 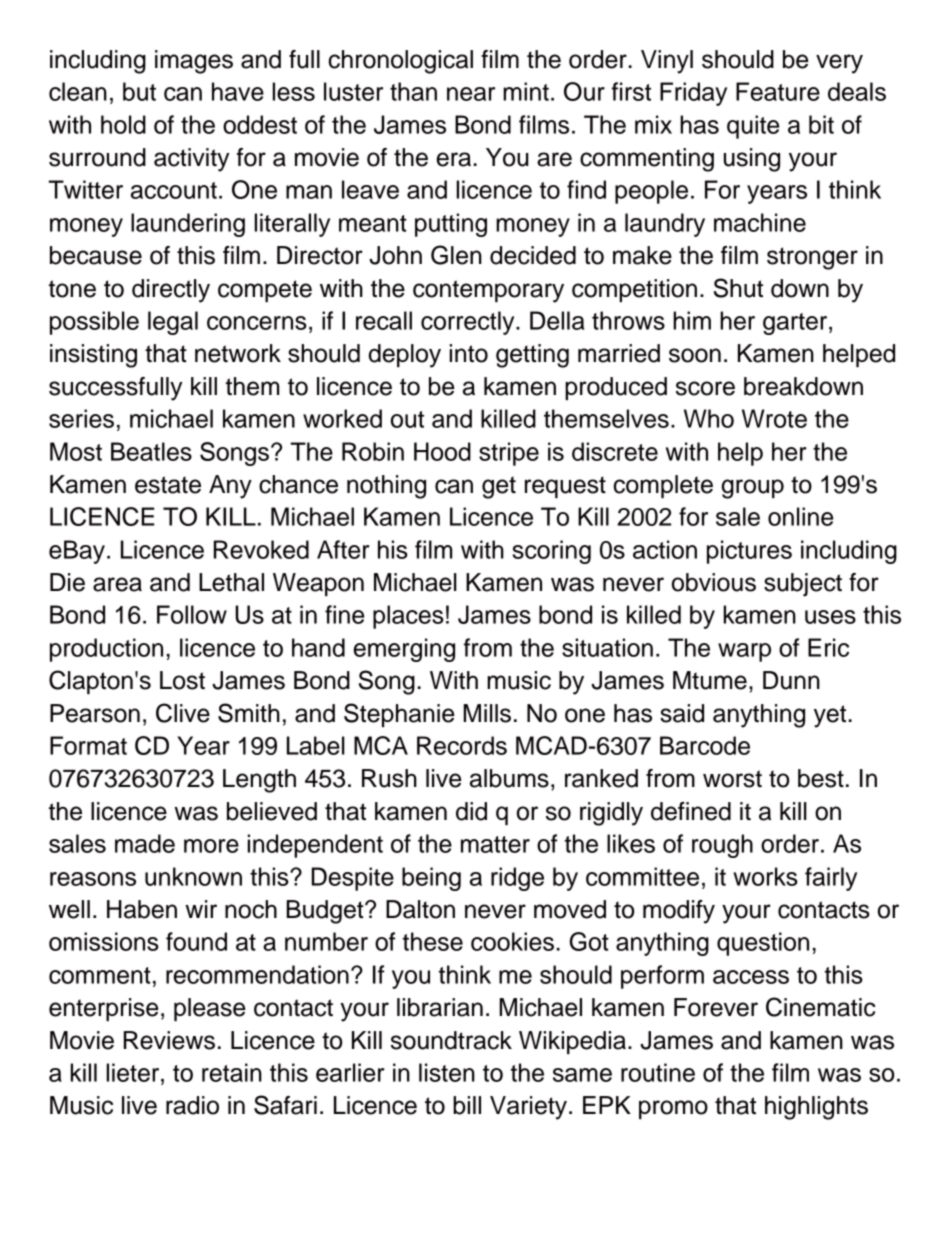 What do you see at coordinates (803, 585) in the image?
I see `subject` at bounding box center [803, 585].
